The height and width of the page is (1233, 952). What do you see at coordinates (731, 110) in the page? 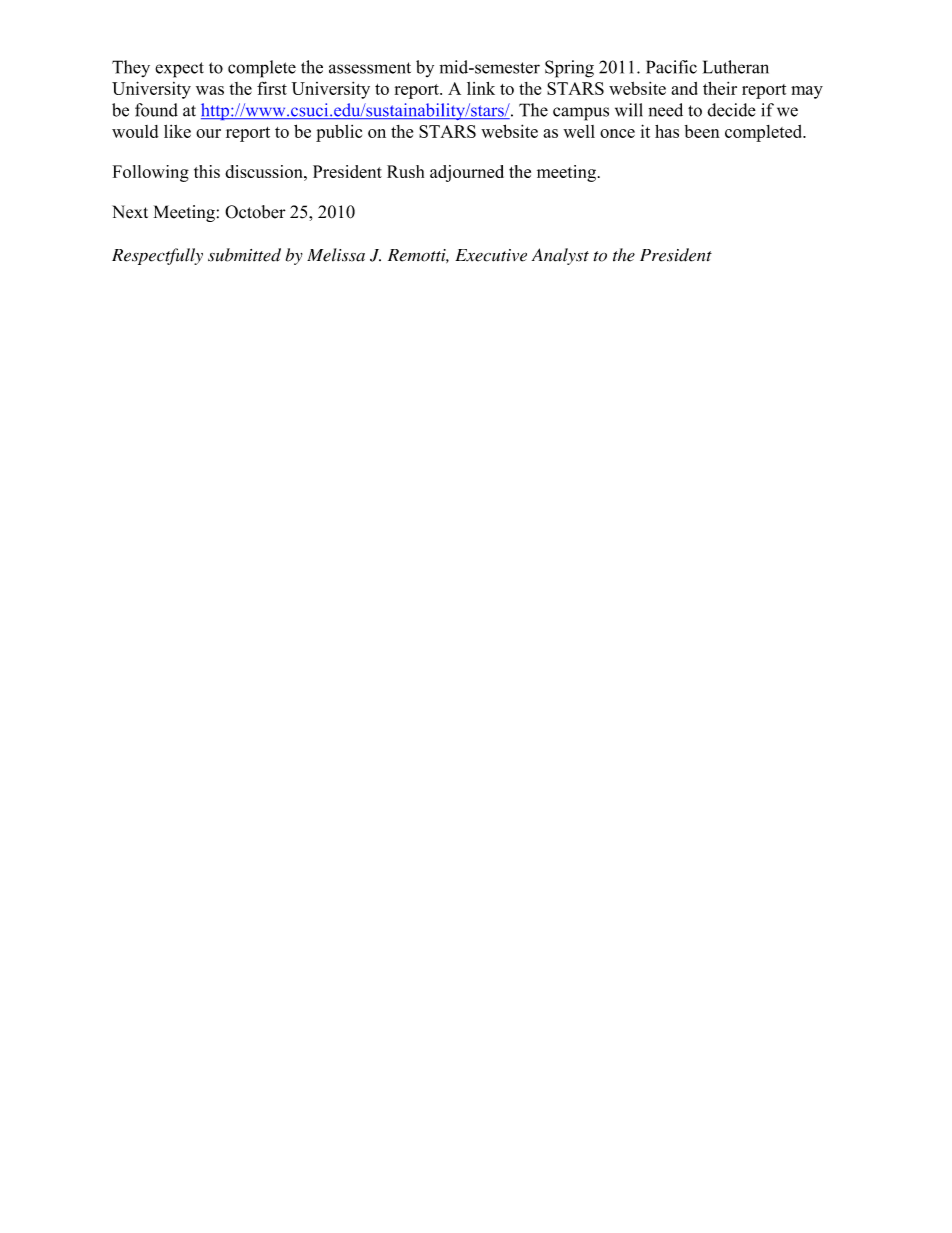
I see `decide` at bounding box center [731, 110].
